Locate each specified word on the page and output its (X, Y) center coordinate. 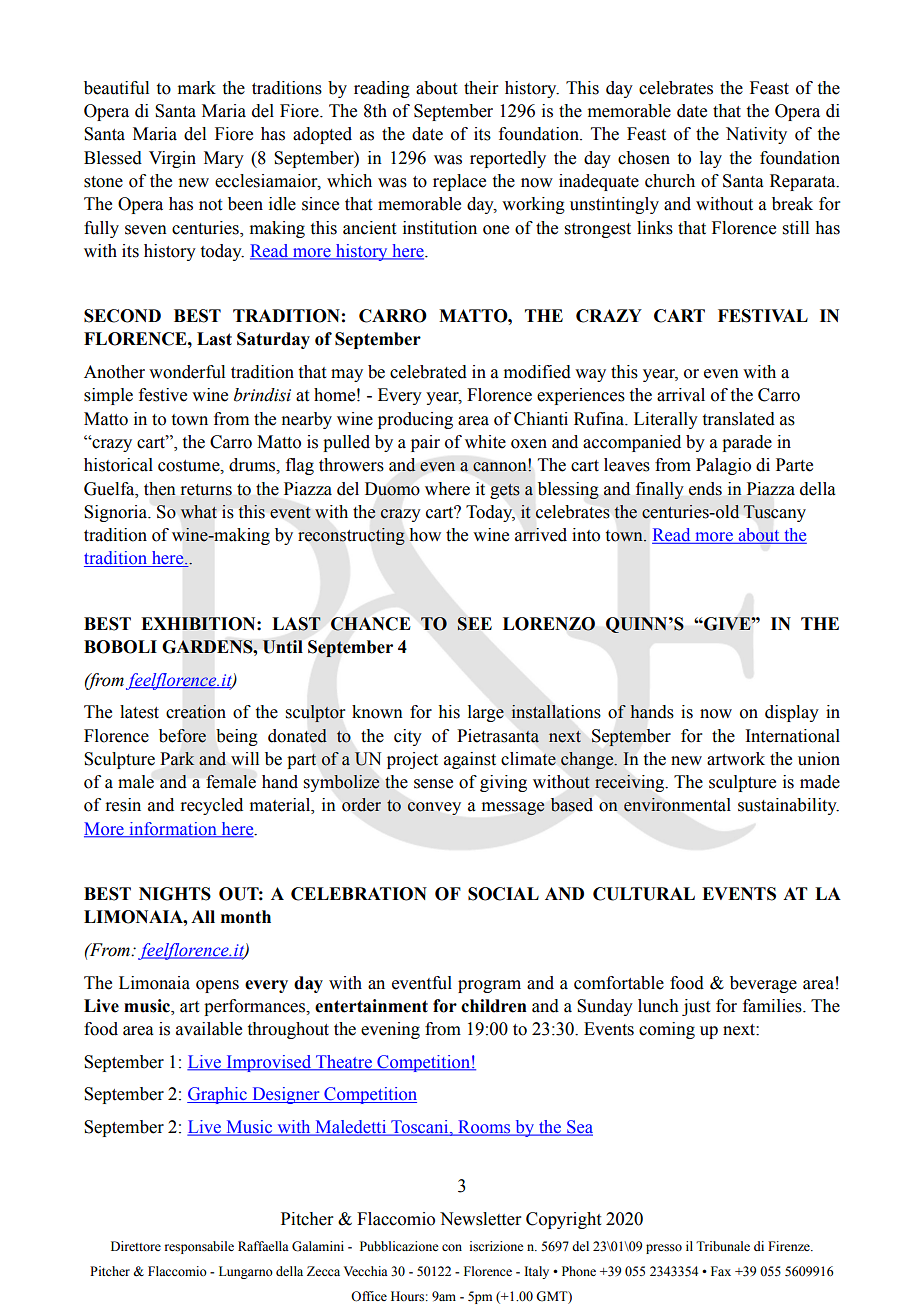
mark (197, 88)
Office (369, 1296)
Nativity (756, 135)
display (792, 713)
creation (196, 712)
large (486, 713)
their (481, 88)
